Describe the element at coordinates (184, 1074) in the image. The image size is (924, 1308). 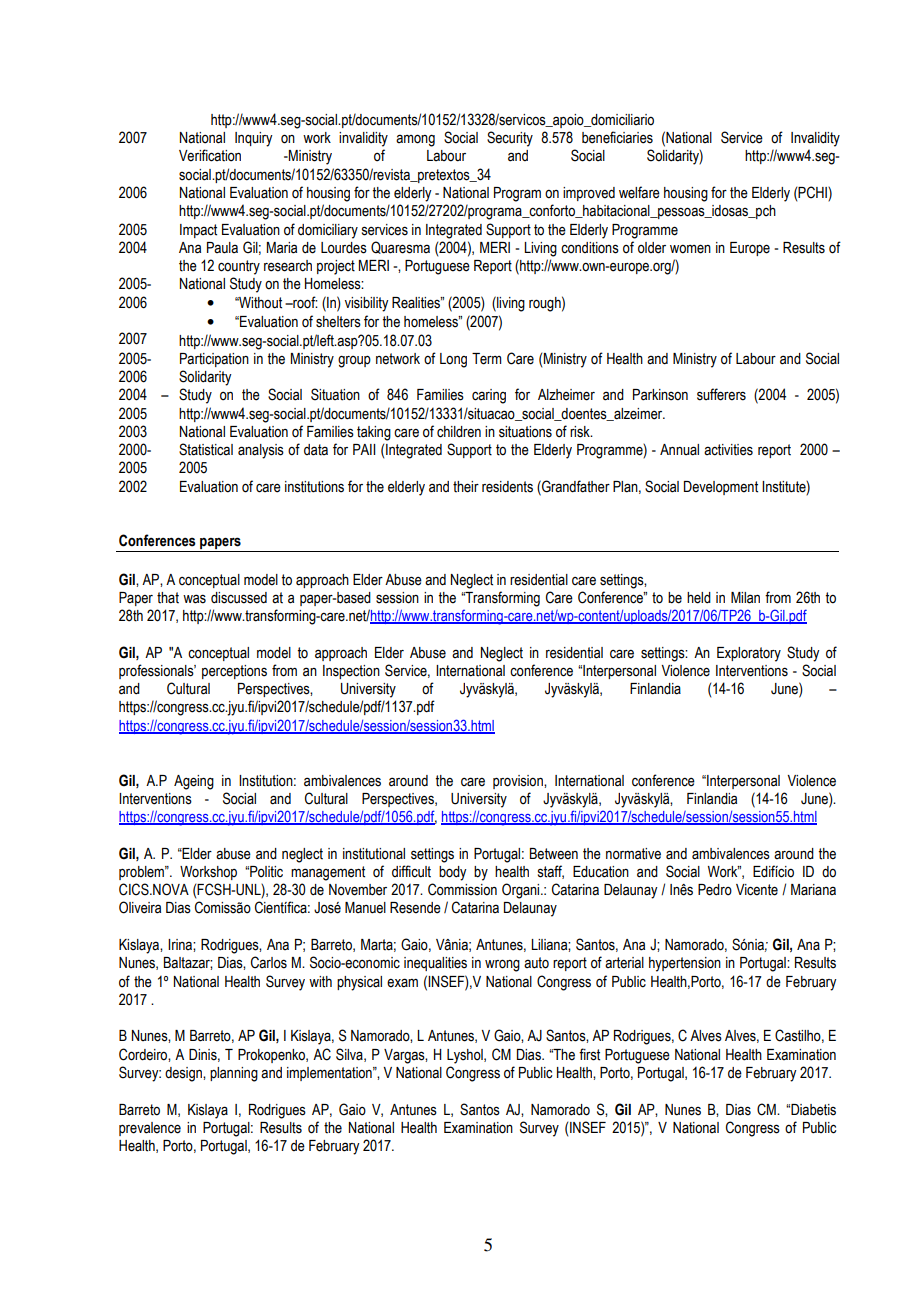
I see `design` at that location.
